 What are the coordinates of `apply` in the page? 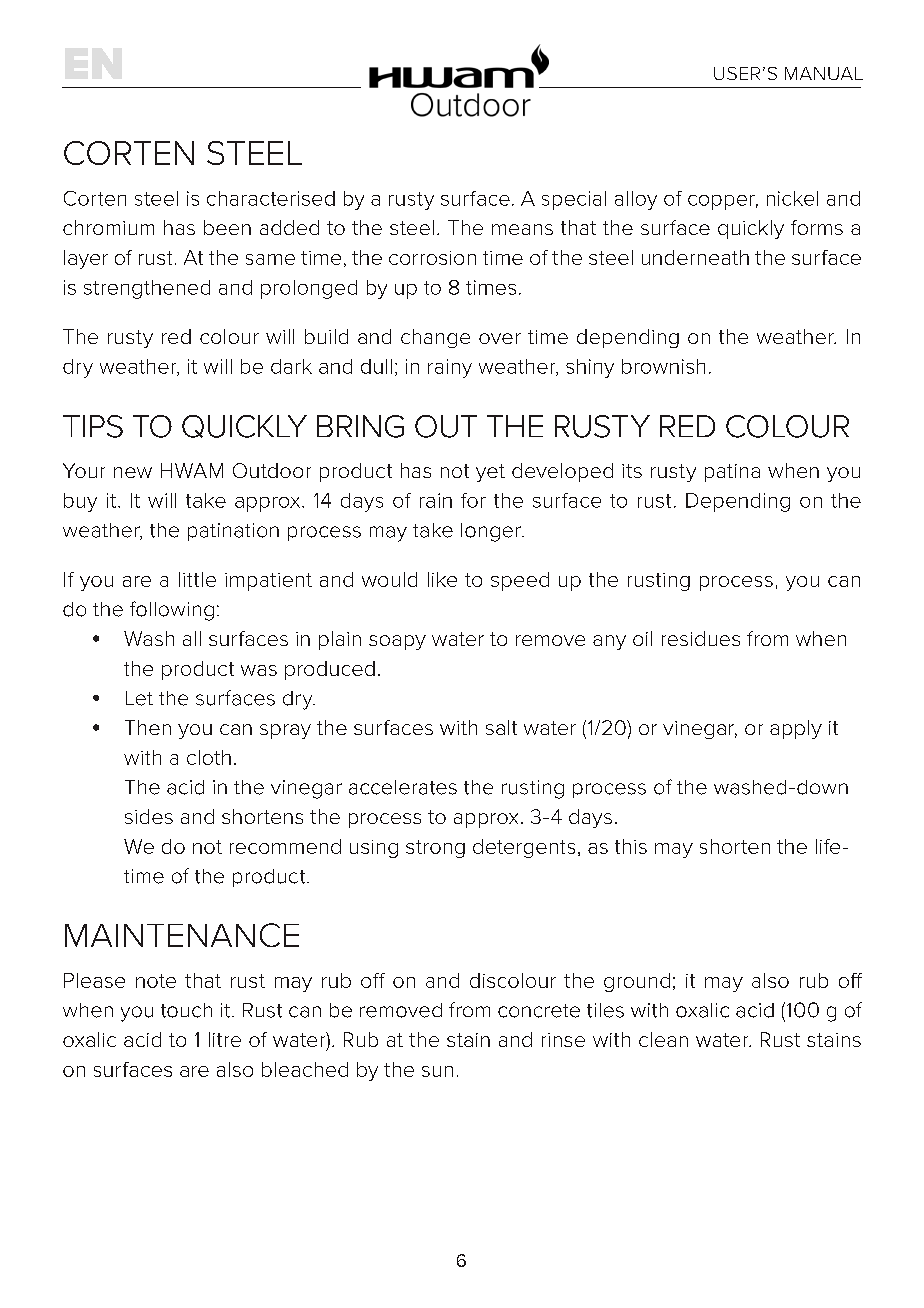 It's located at (796, 729).
